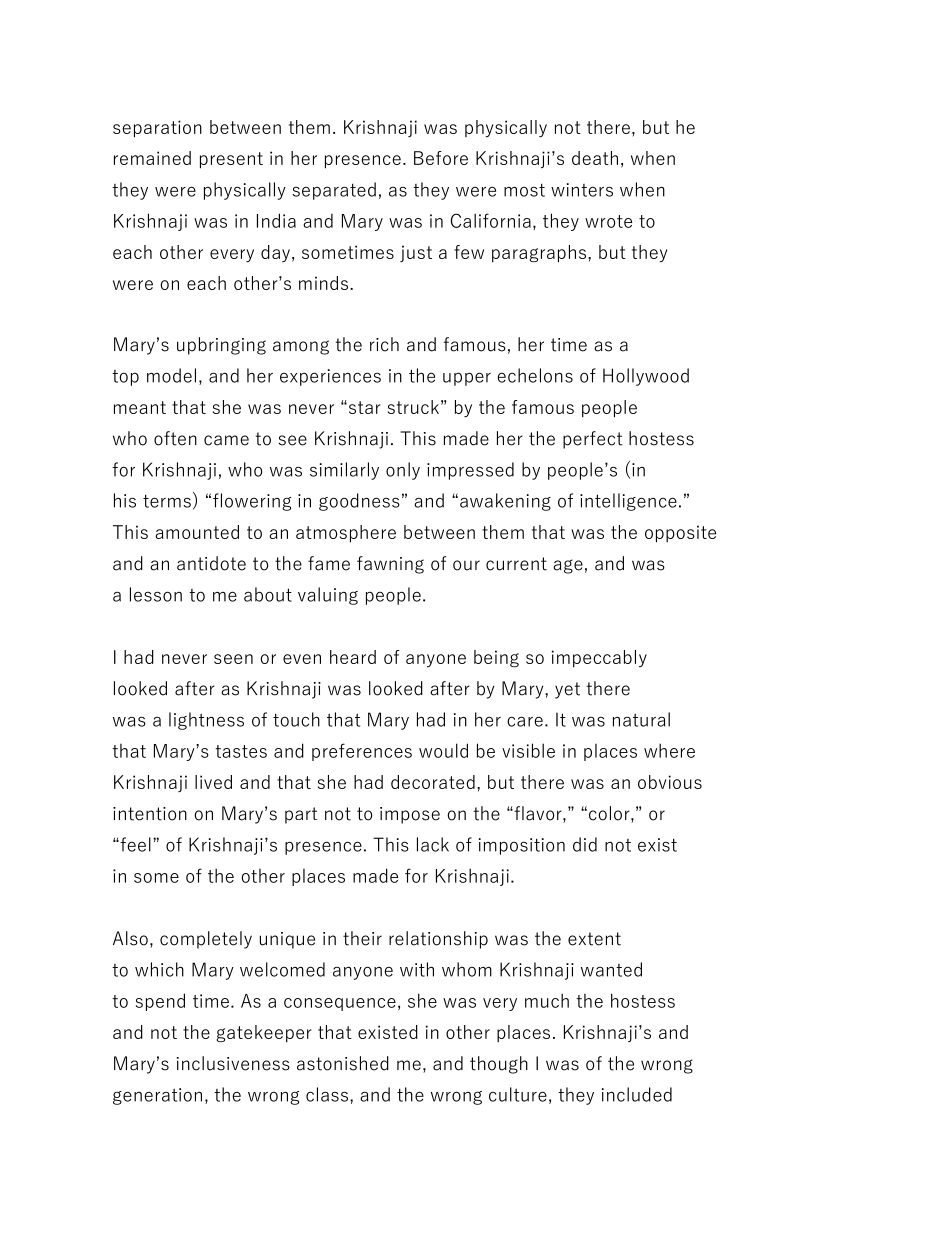 The height and width of the screenshot is (1233, 952). I want to click on death, so click(595, 158).
